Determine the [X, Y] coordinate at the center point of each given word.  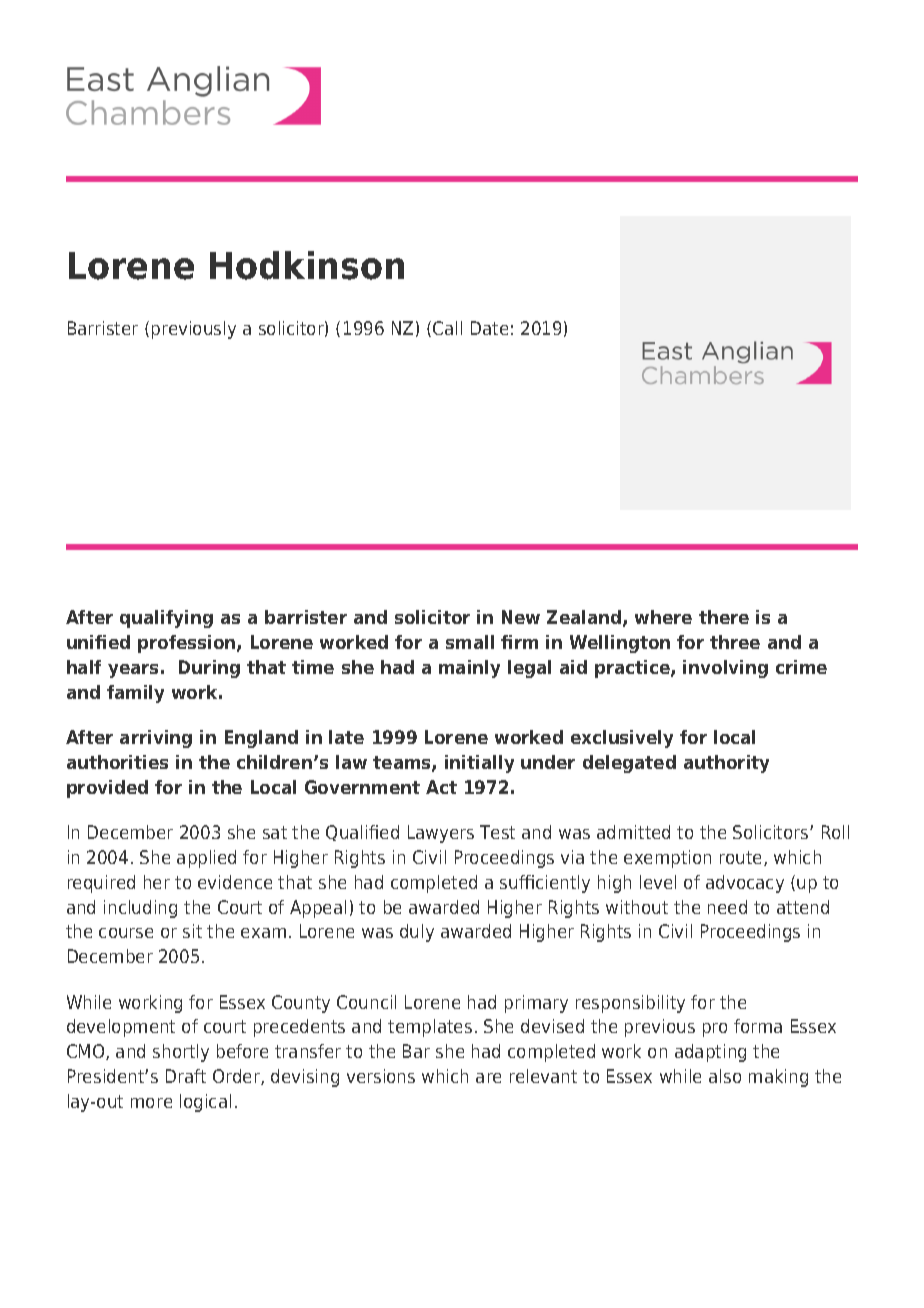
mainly [469, 669]
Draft [186, 1076]
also [725, 1076]
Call [447, 328]
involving [725, 669]
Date [489, 328]
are [488, 1078]
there [724, 617]
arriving [156, 739]
